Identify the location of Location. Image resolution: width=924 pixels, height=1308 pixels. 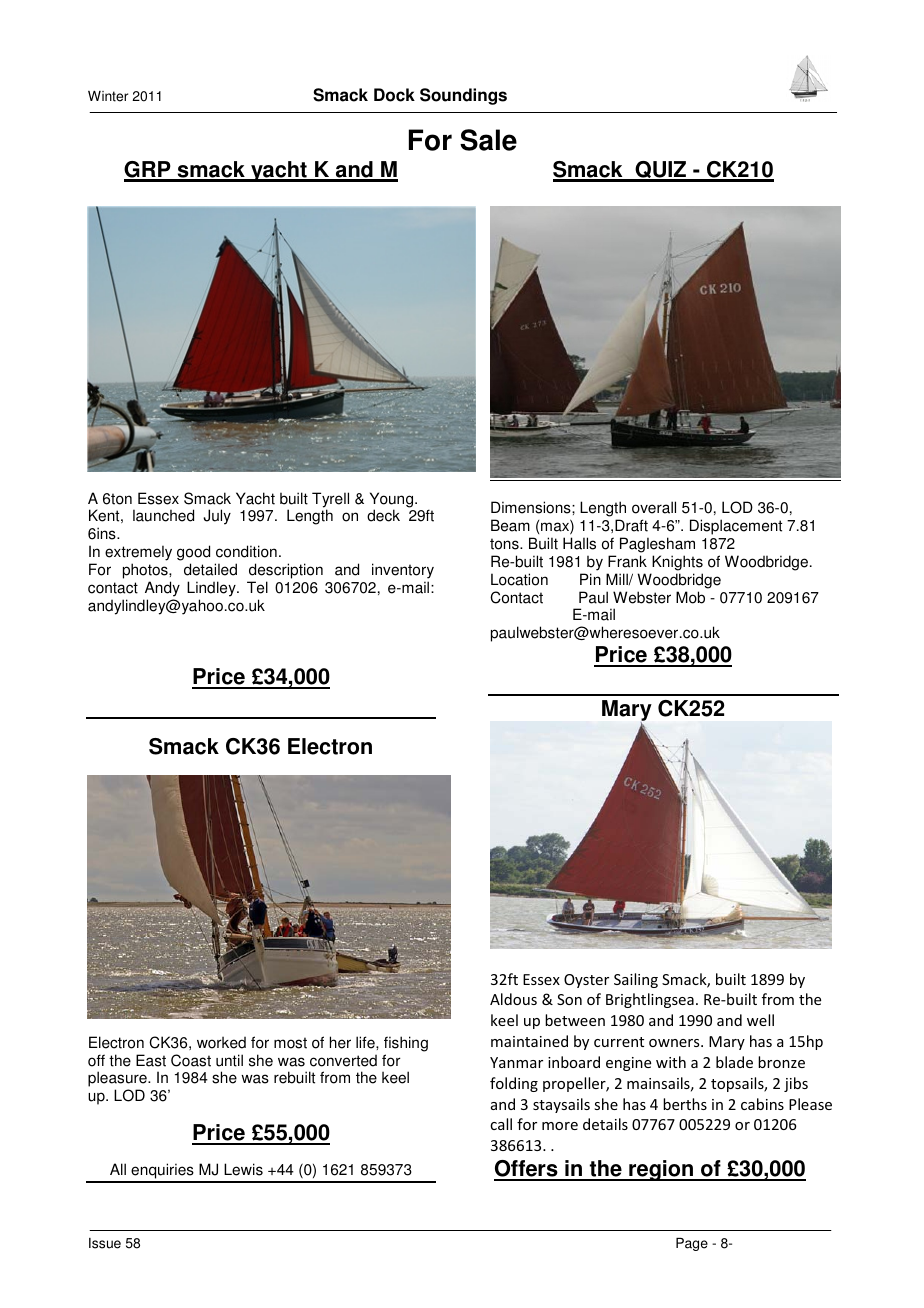
(519, 579).
